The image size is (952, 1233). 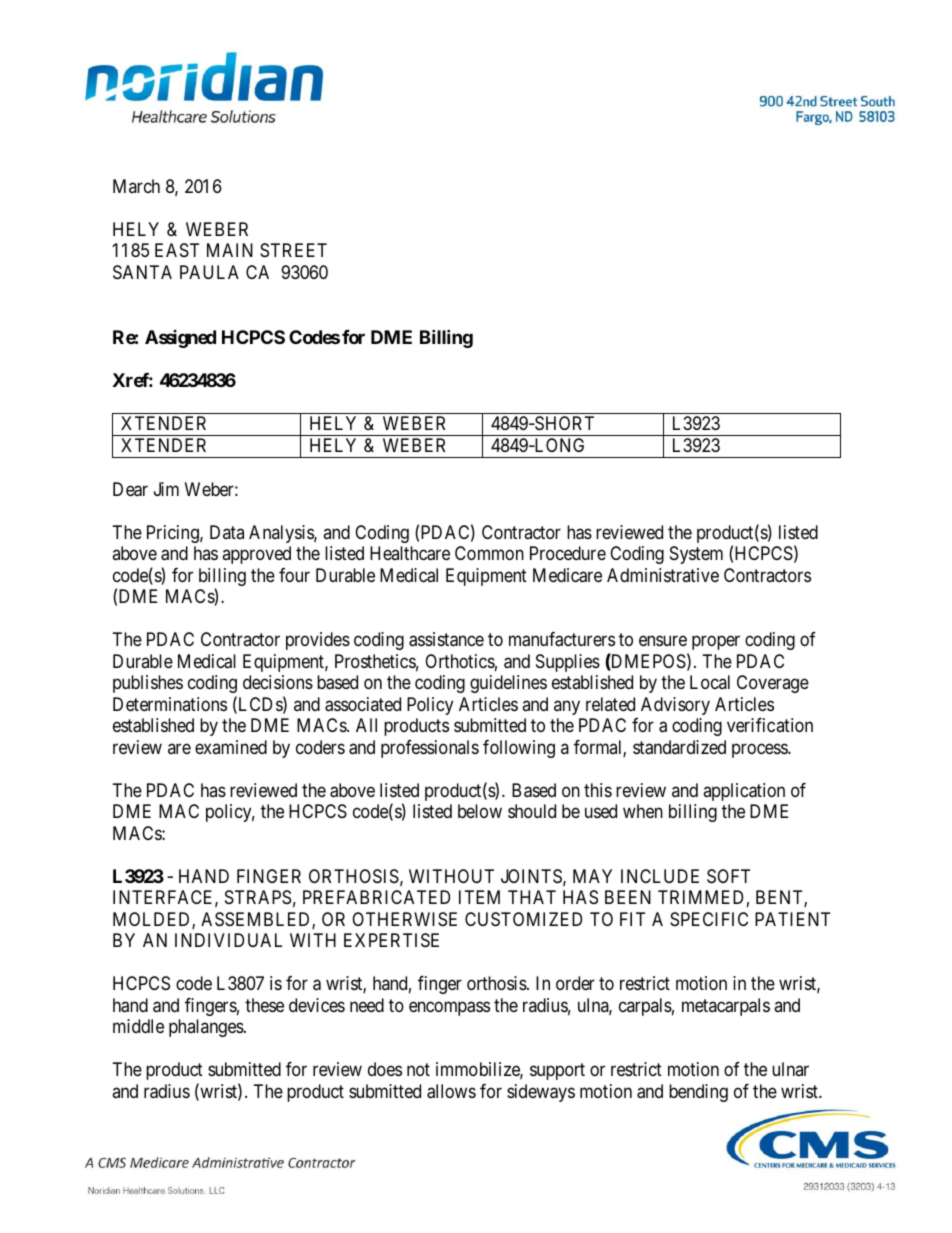 I want to click on System, so click(x=696, y=555).
